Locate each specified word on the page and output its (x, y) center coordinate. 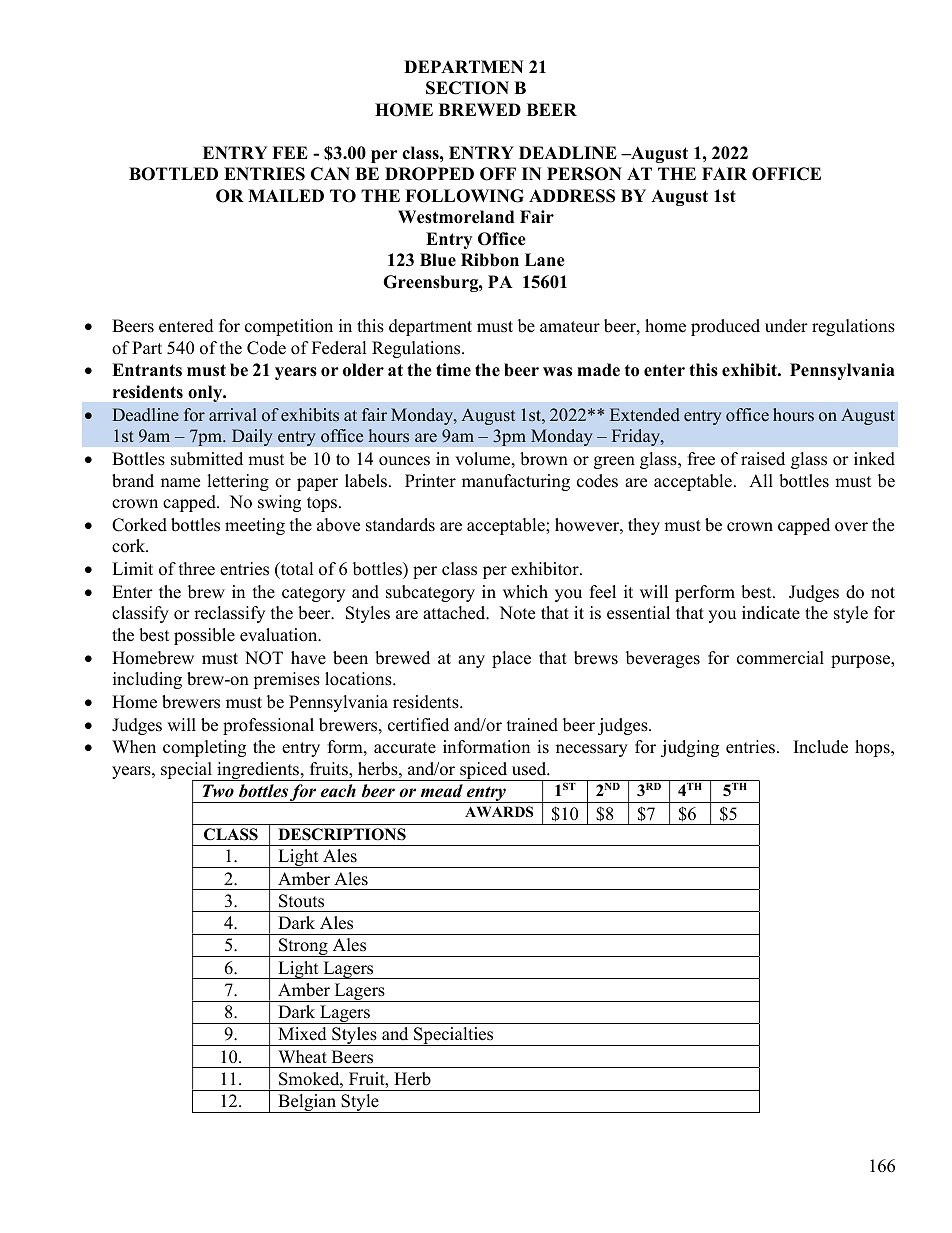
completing (204, 748)
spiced (484, 771)
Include (821, 747)
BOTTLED (173, 174)
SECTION (467, 88)
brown (544, 459)
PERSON (584, 174)
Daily (252, 437)
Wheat (302, 1057)
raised (763, 459)
